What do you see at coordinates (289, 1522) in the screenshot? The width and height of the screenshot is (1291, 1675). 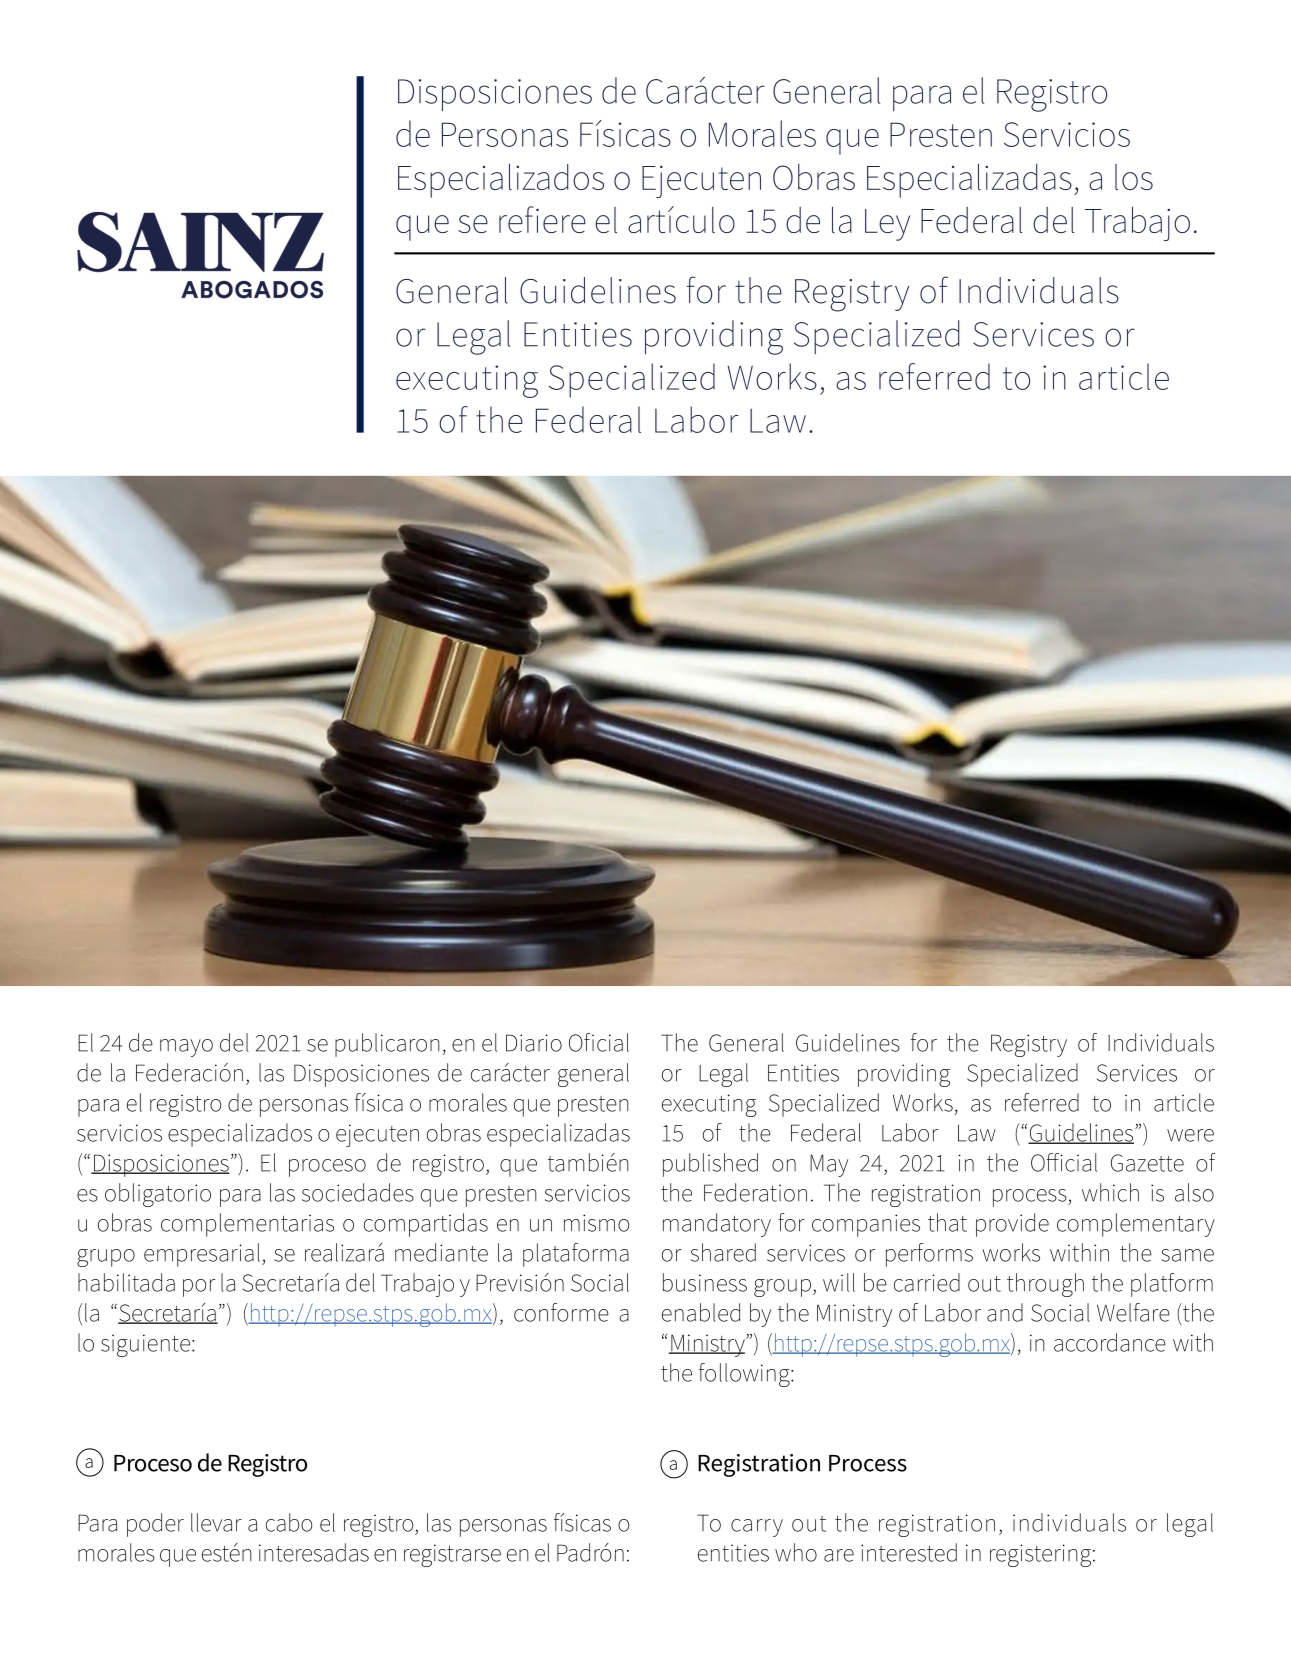 I see `cabo` at bounding box center [289, 1522].
